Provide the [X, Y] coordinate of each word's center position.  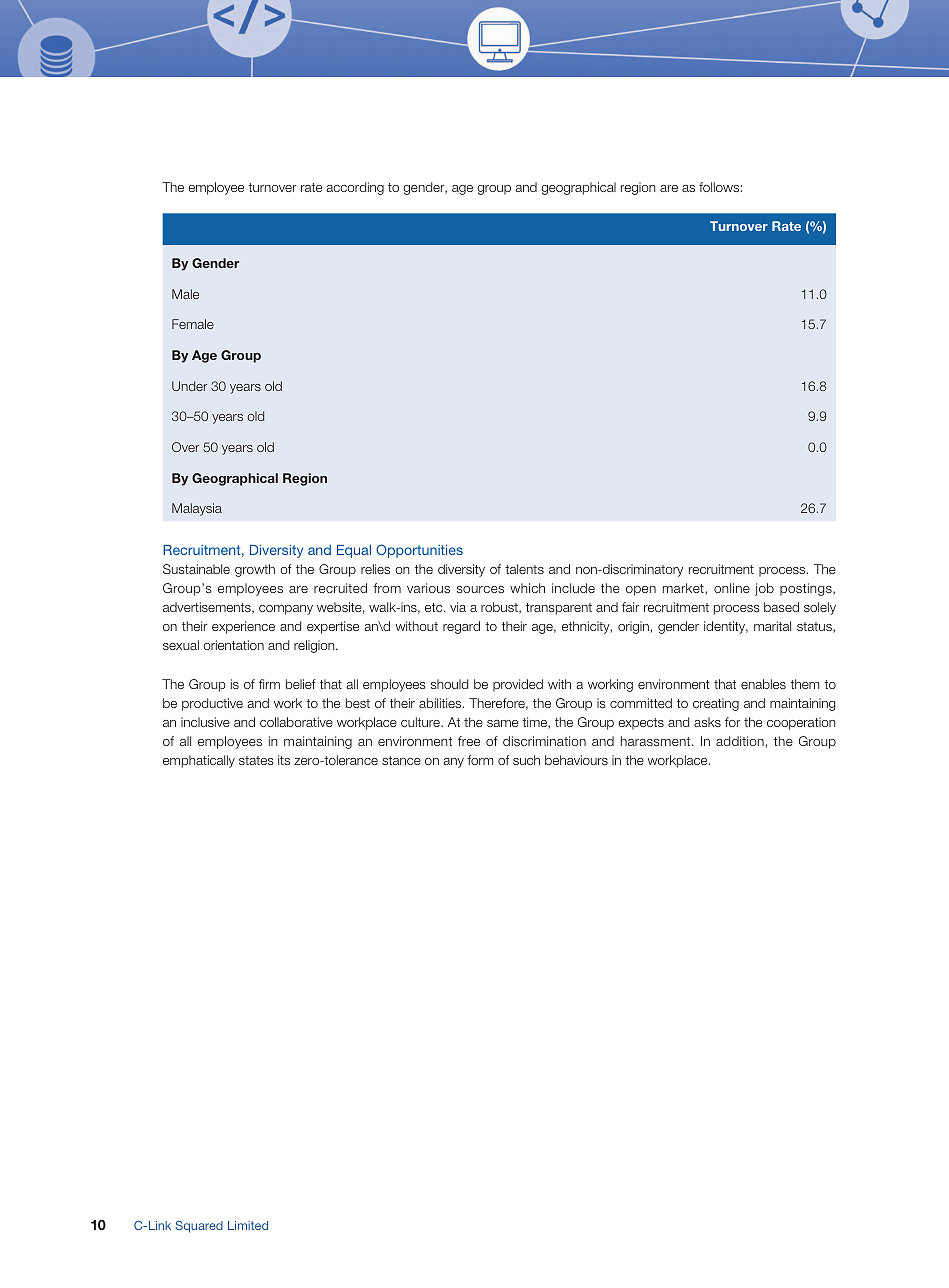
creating [716, 704]
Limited [248, 1225]
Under [189, 386]
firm [269, 684]
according [355, 188]
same [502, 723]
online [732, 588]
